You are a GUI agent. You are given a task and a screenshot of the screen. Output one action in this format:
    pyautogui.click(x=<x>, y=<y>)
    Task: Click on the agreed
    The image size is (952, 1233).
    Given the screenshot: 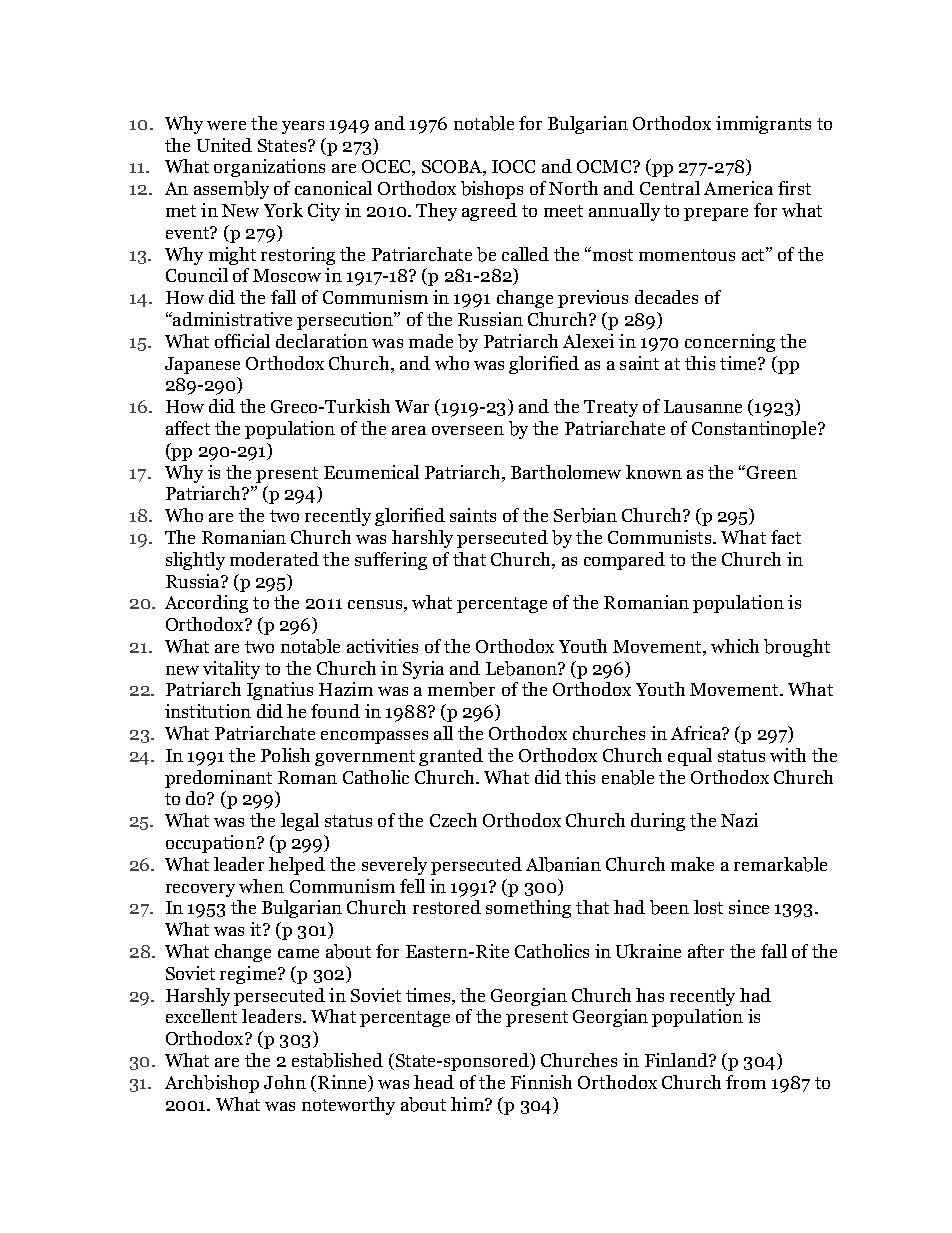 What is the action you would take?
    pyautogui.click(x=489, y=212)
